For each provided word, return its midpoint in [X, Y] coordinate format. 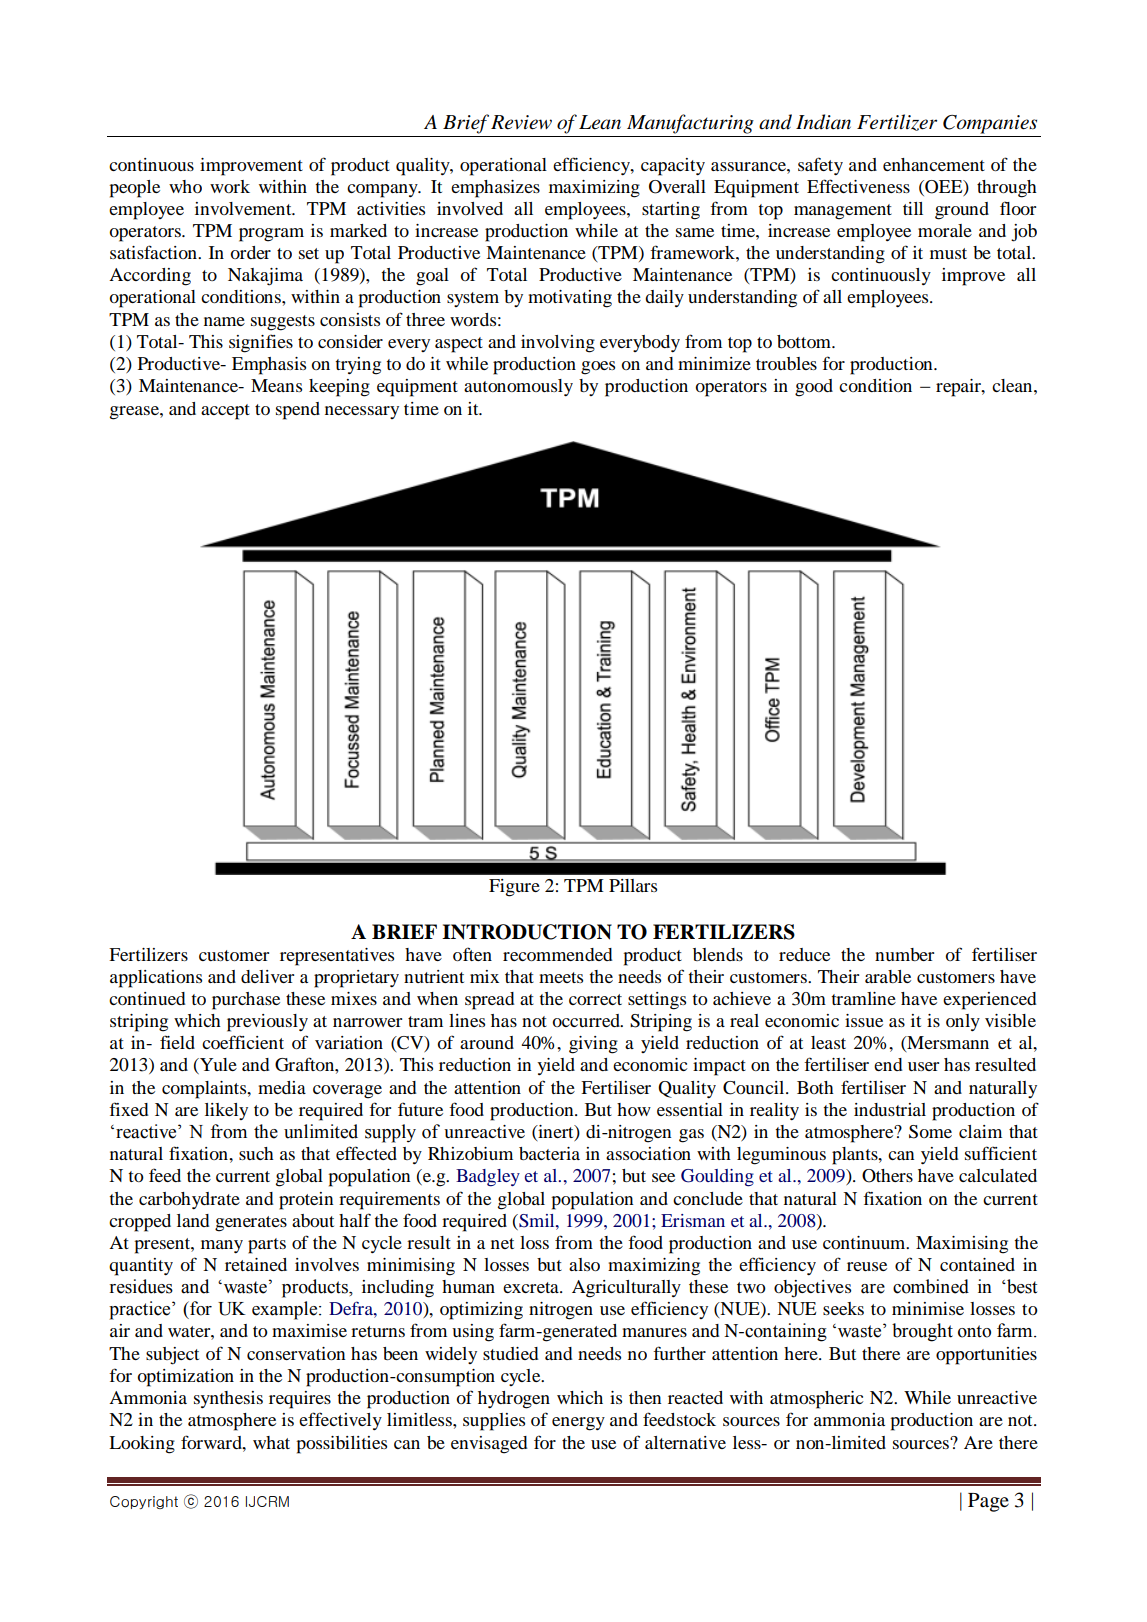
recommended [557, 954]
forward [212, 1442]
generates [251, 1224]
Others [887, 1176]
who [185, 186]
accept [225, 412]
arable [888, 976]
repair [959, 388]
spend [298, 411]
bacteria [549, 1153]
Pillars [633, 885]
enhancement [934, 164]
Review [521, 122]
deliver [267, 976]
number [904, 954]
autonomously [518, 387]
